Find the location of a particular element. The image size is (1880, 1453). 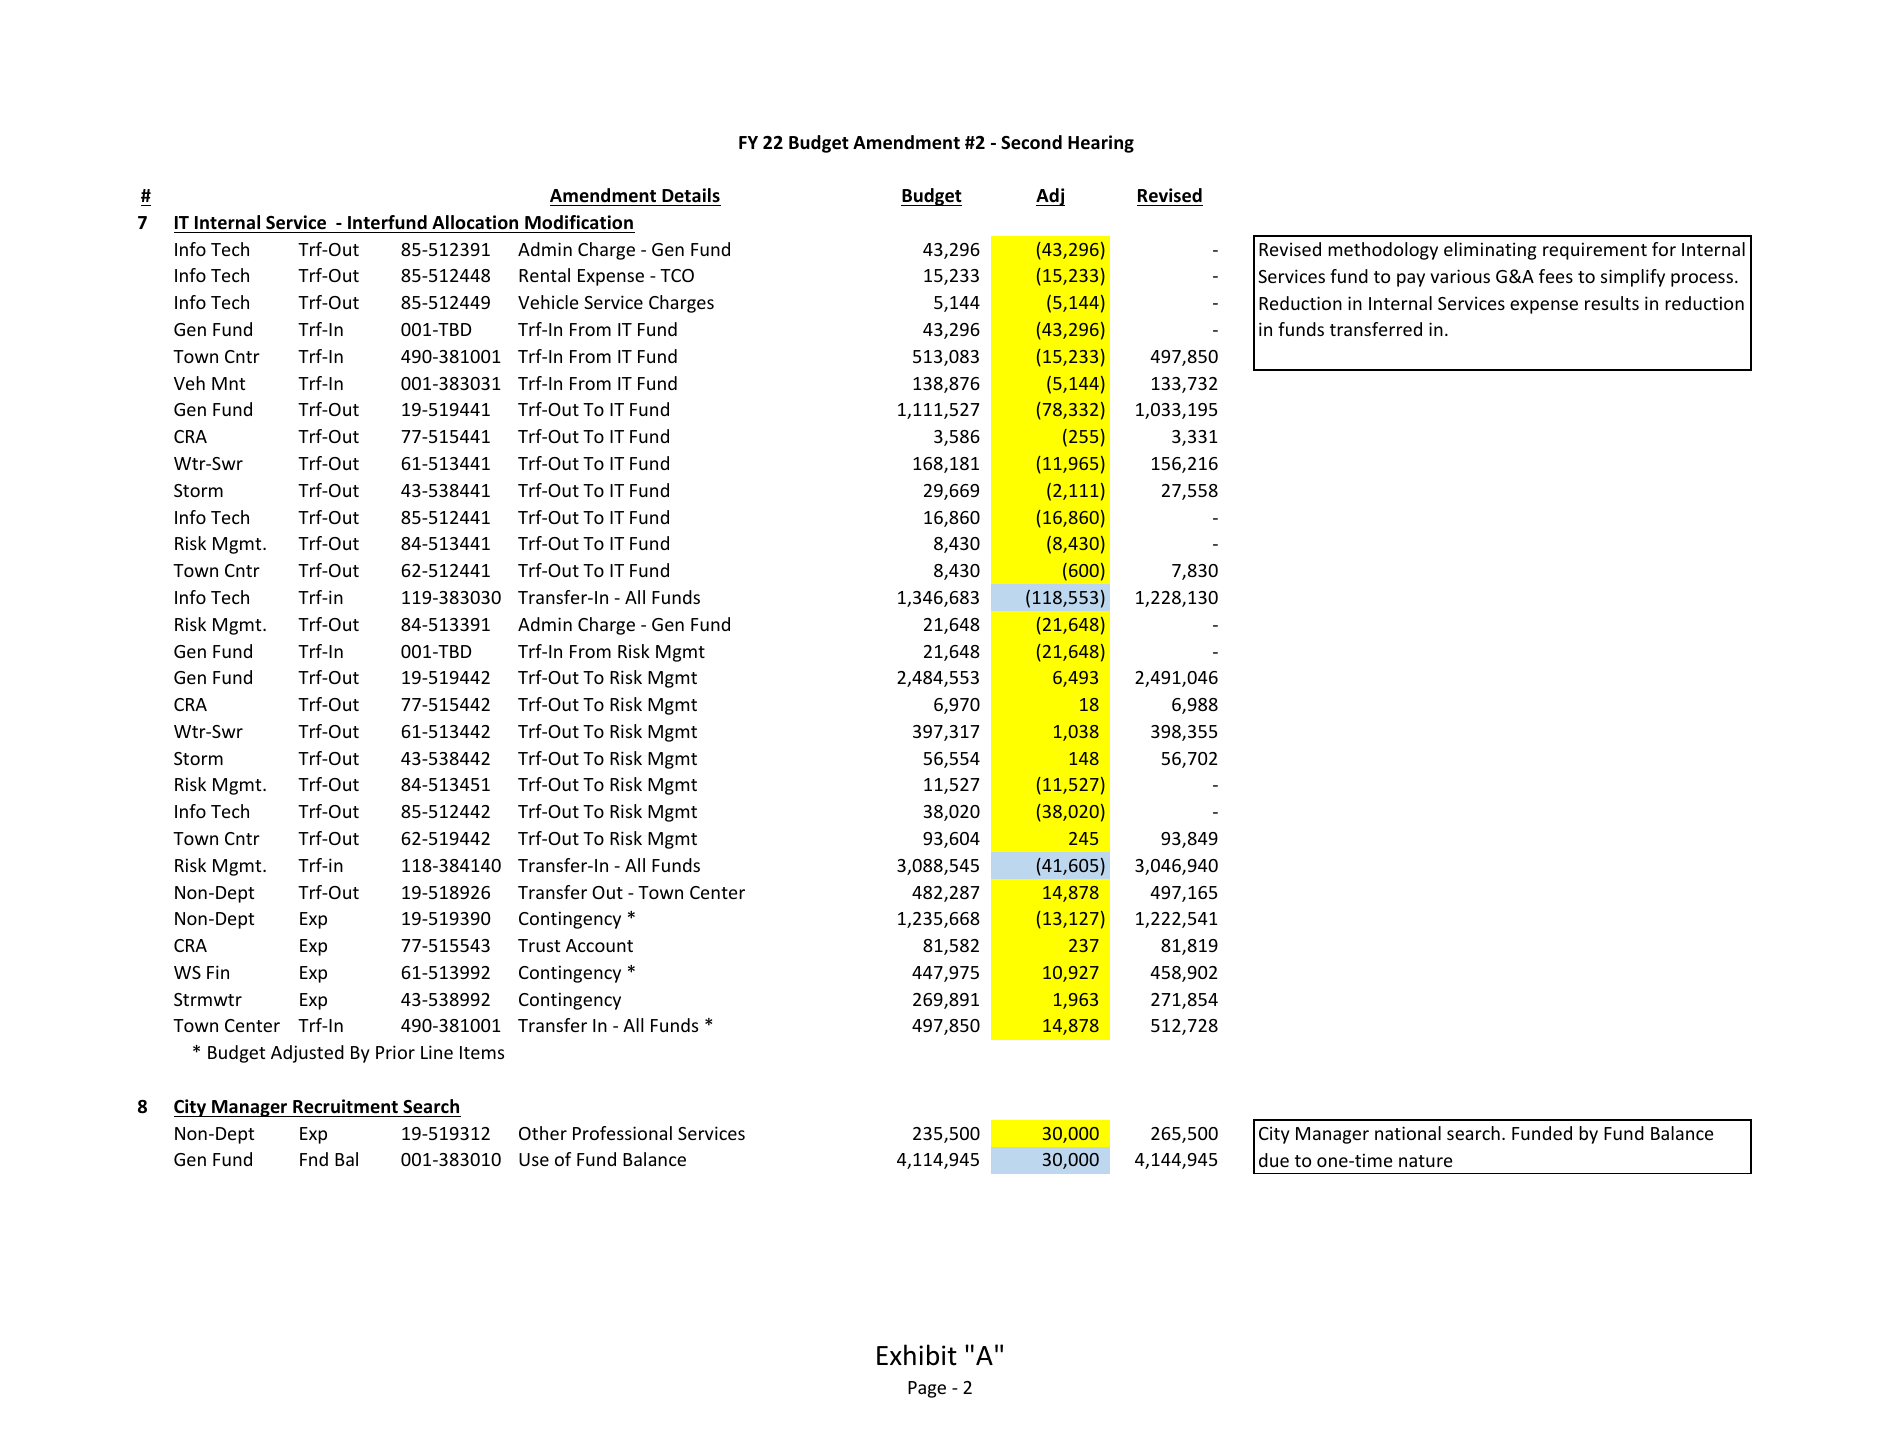

Allocation is located at coordinates (475, 222).
